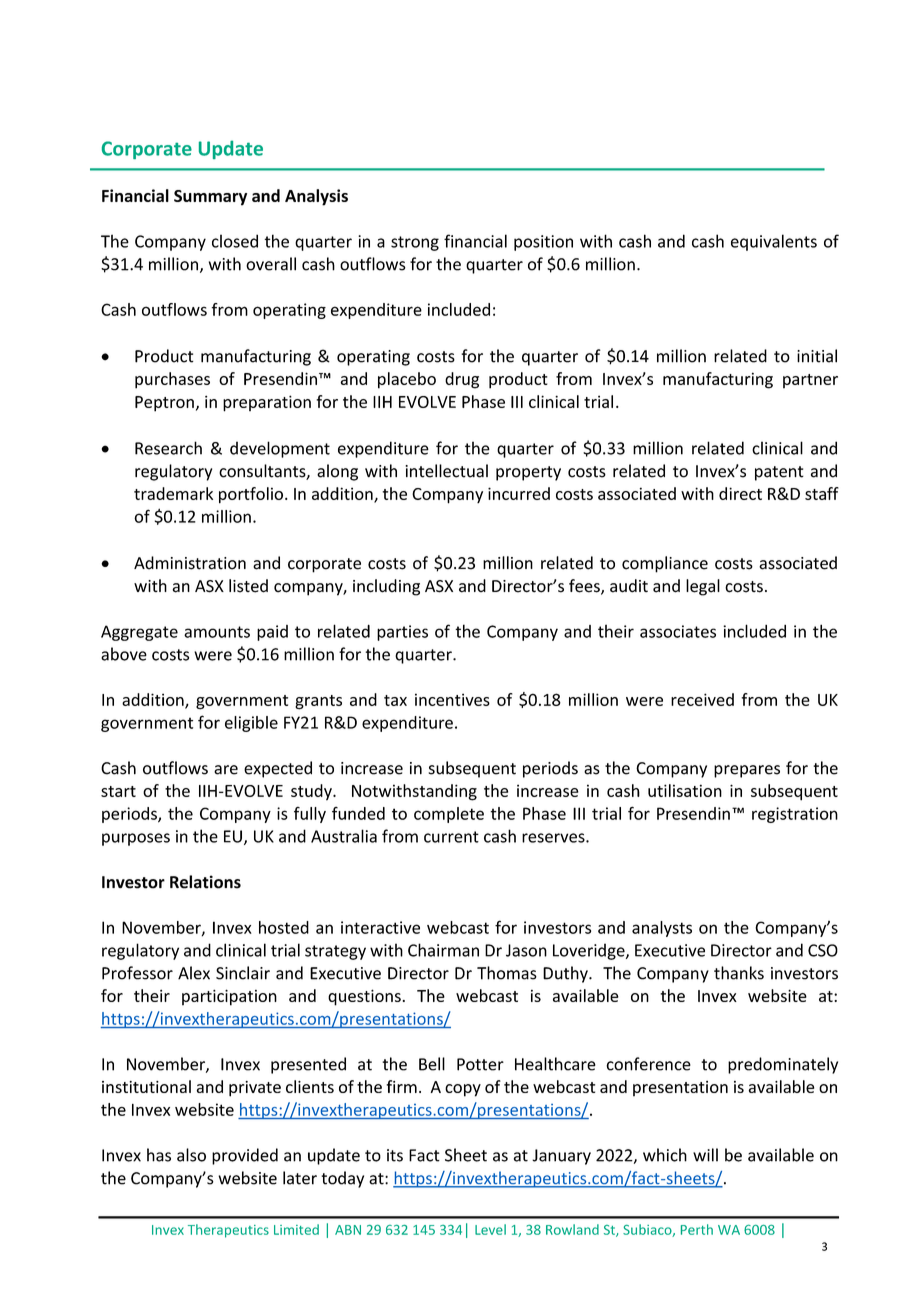 This page has width=924, height=1309. I want to click on received, so click(702, 699).
